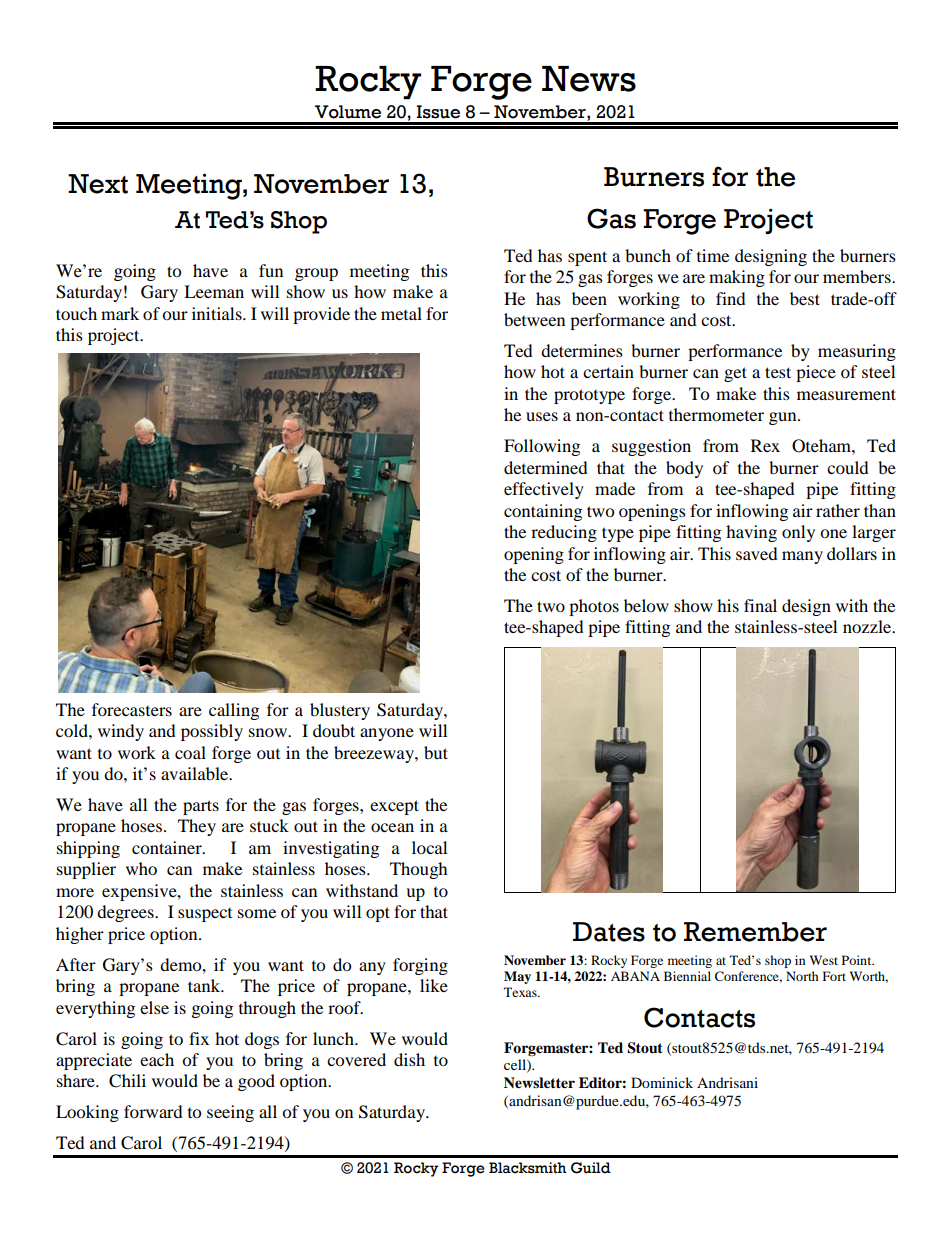 The height and width of the page is (1233, 952). What do you see at coordinates (218, 313) in the page?
I see `initials` at bounding box center [218, 313].
